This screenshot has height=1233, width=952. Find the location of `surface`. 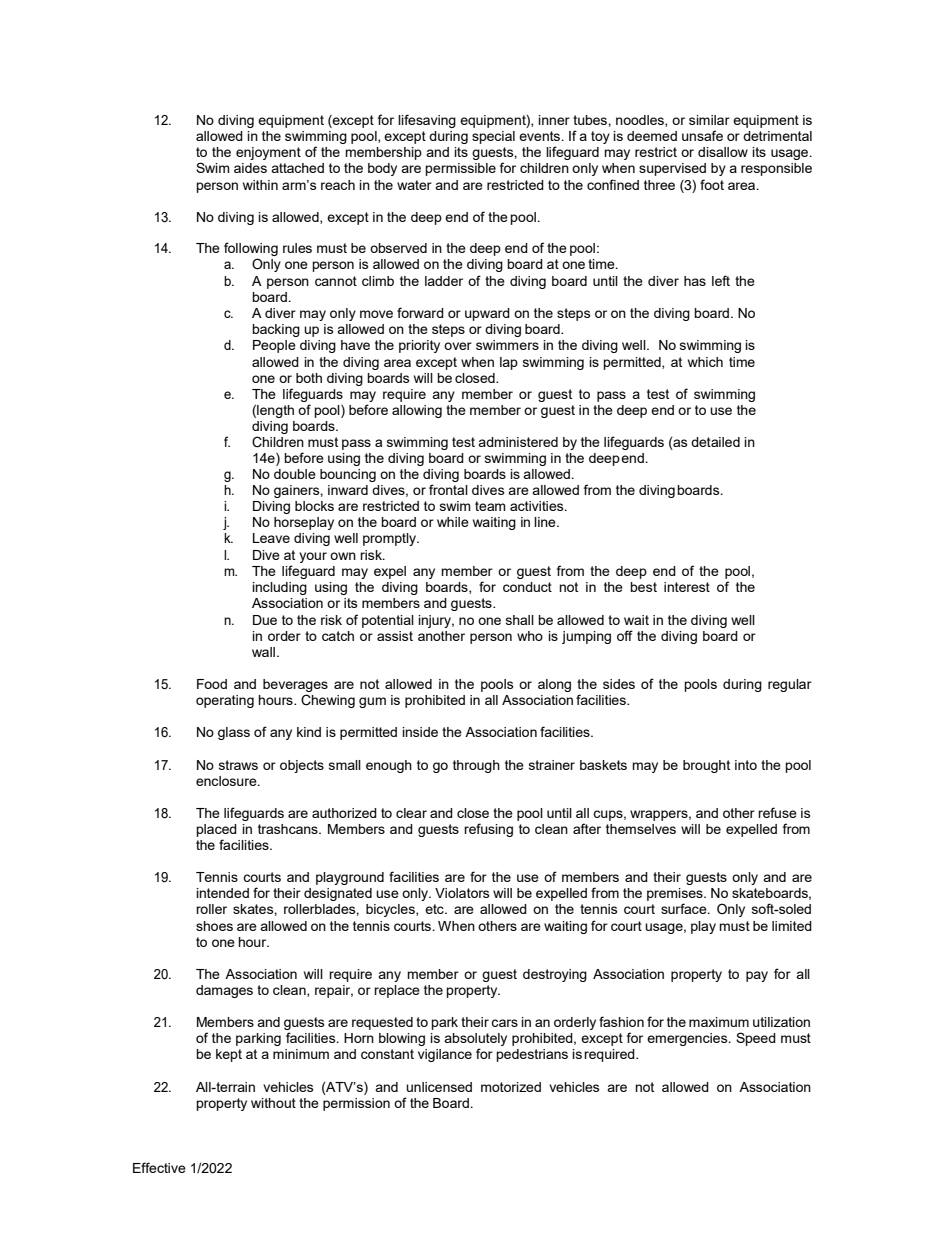

surface is located at coordinates (685, 908).
